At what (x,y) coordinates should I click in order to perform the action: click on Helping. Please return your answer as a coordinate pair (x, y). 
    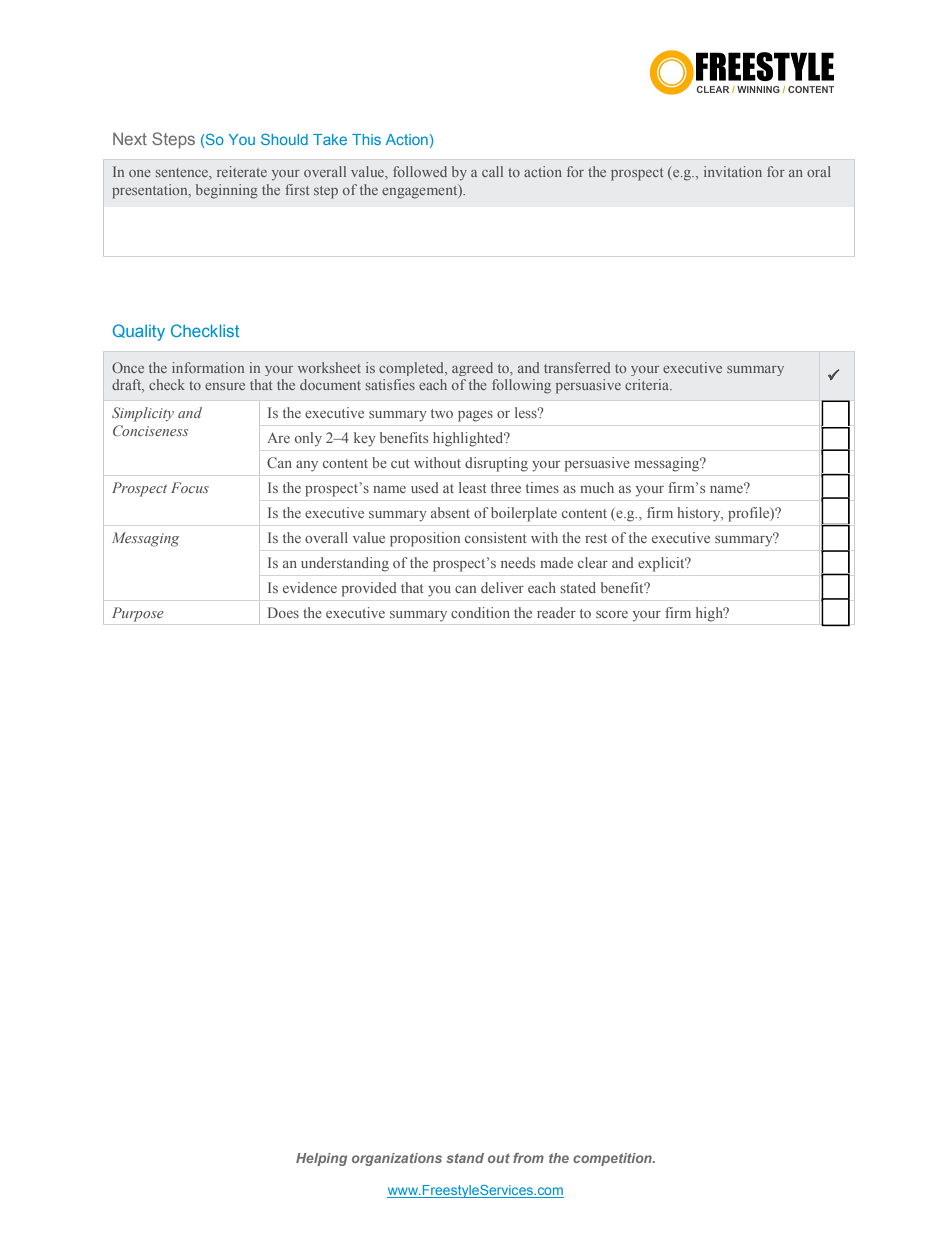
    Looking at the image, I should click on (321, 1159).
